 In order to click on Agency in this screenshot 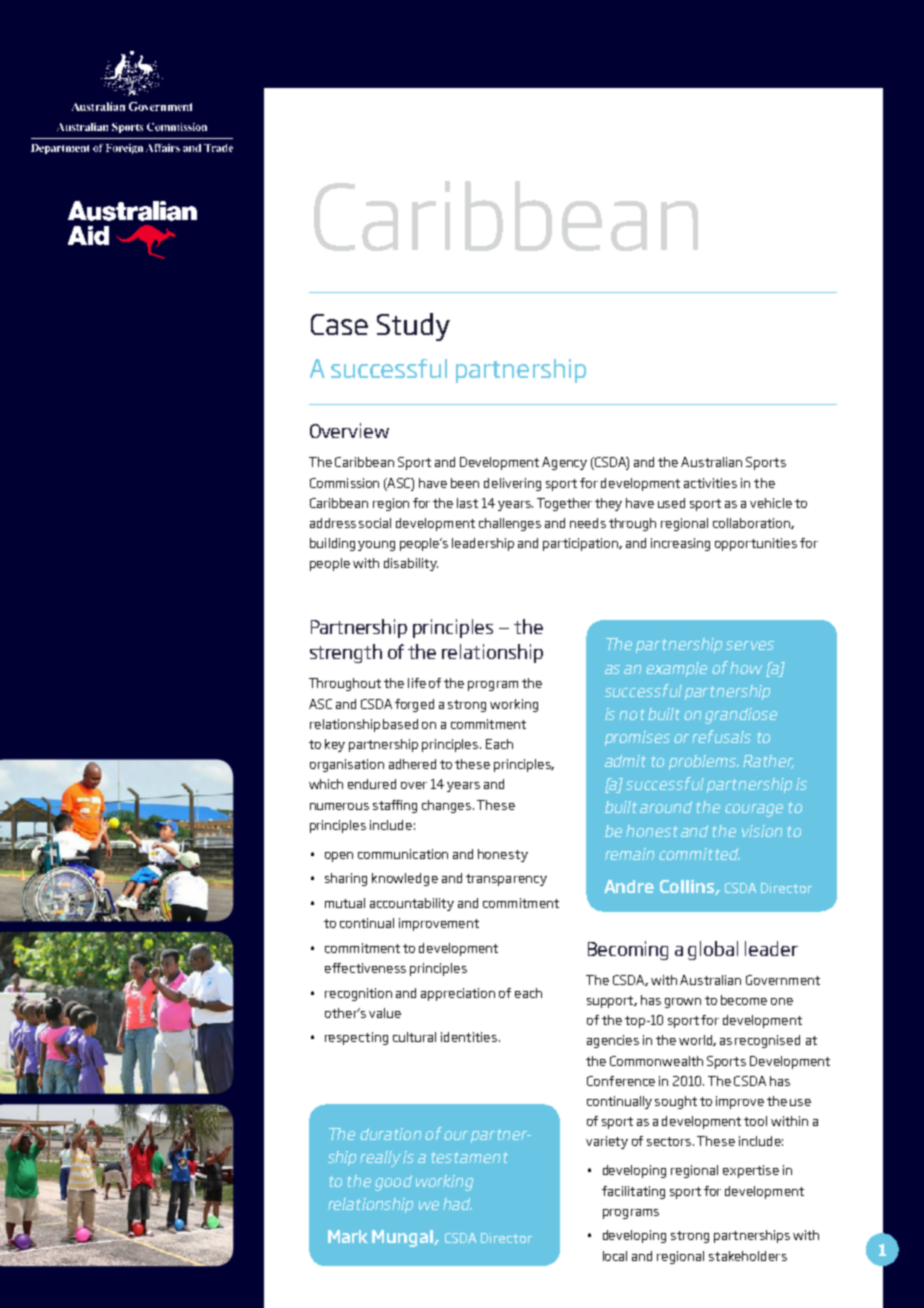, I will do `click(564, 463)`.
